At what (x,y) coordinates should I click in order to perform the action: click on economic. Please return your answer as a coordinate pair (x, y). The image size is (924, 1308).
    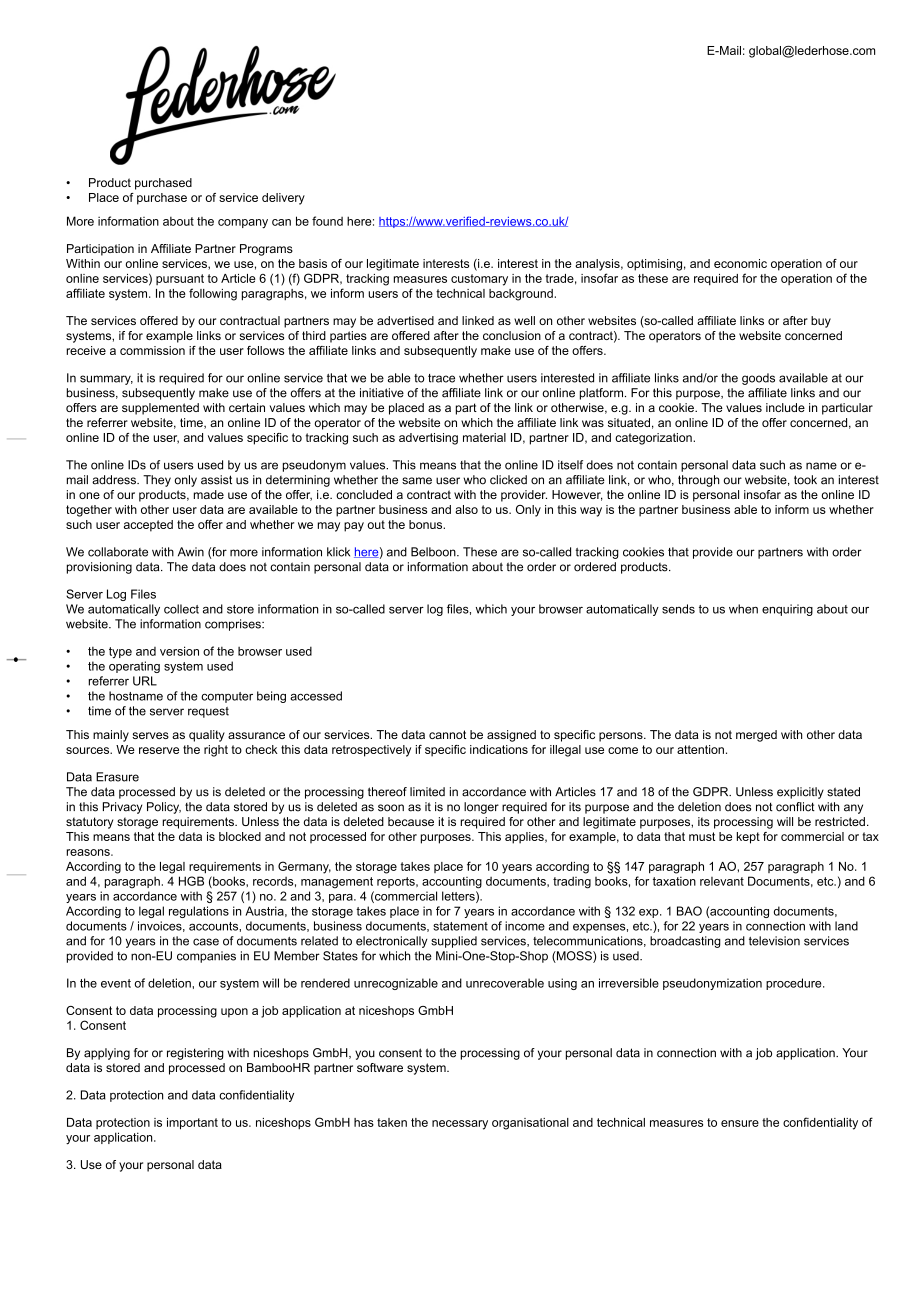
    Looking at the image, I should click on (740, 263).
